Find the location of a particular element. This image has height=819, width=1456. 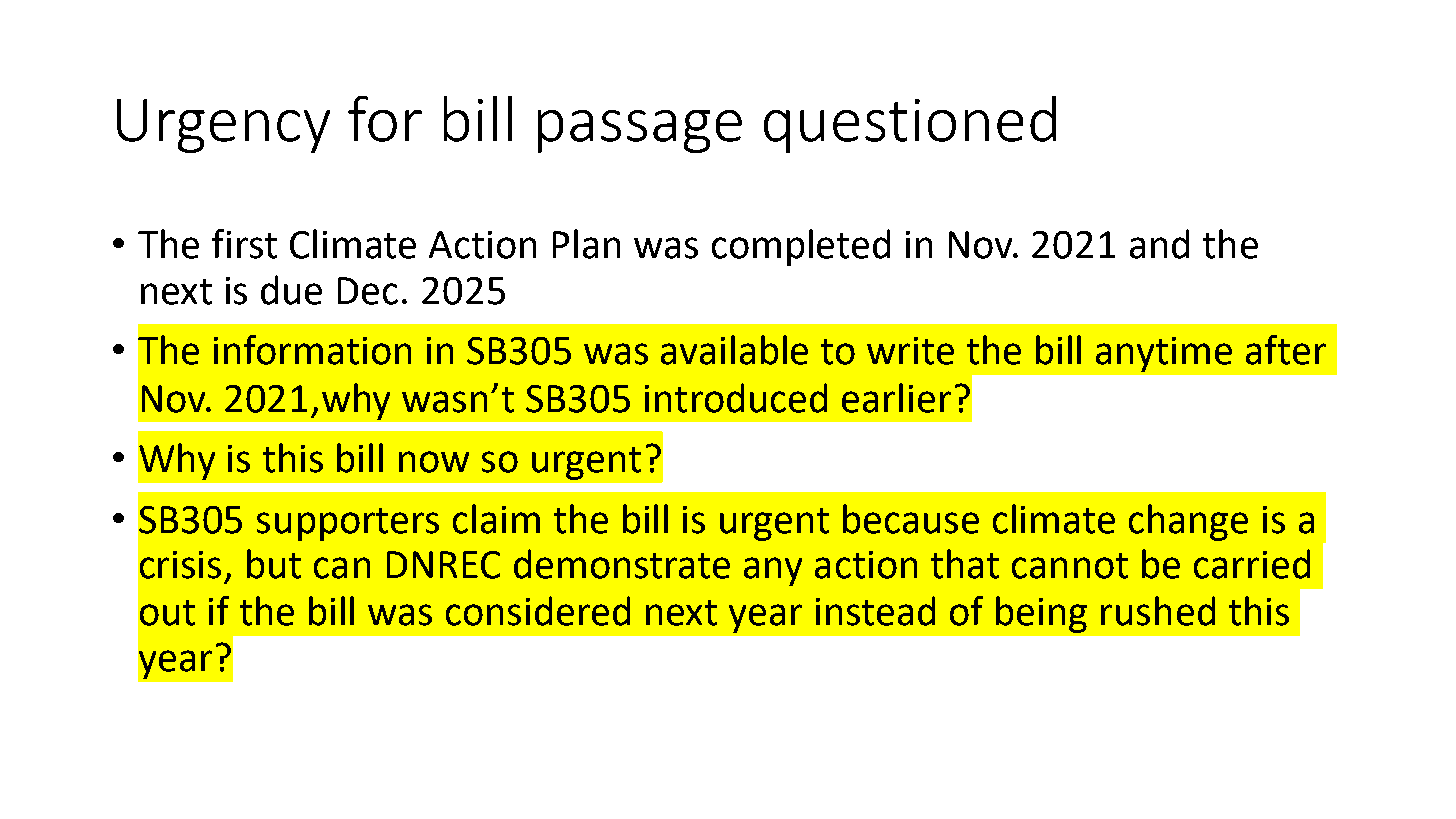

rushed is located at coordinates (1158, 611).
